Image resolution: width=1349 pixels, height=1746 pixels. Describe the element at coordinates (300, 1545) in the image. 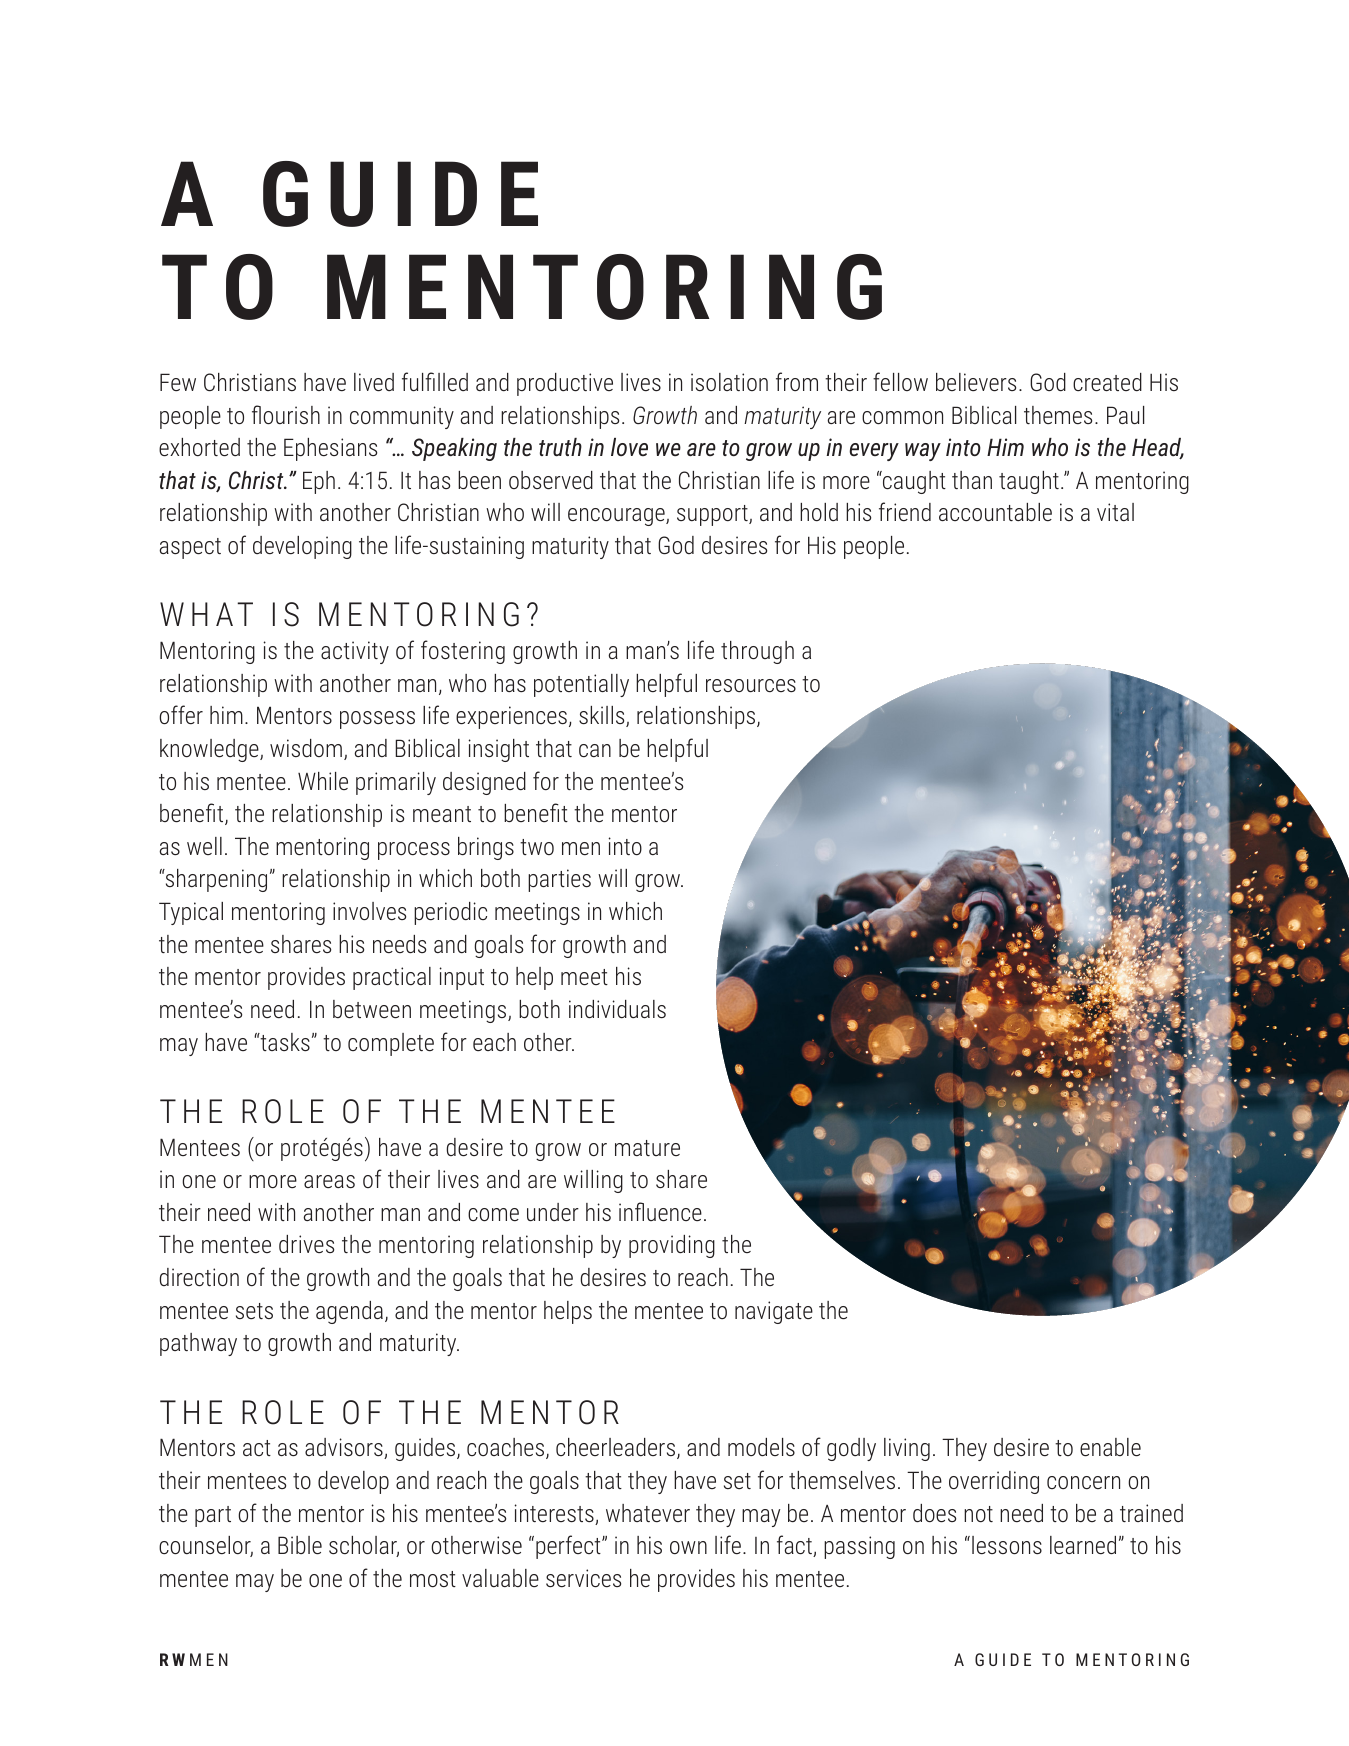

I see `Bible` at that location.
